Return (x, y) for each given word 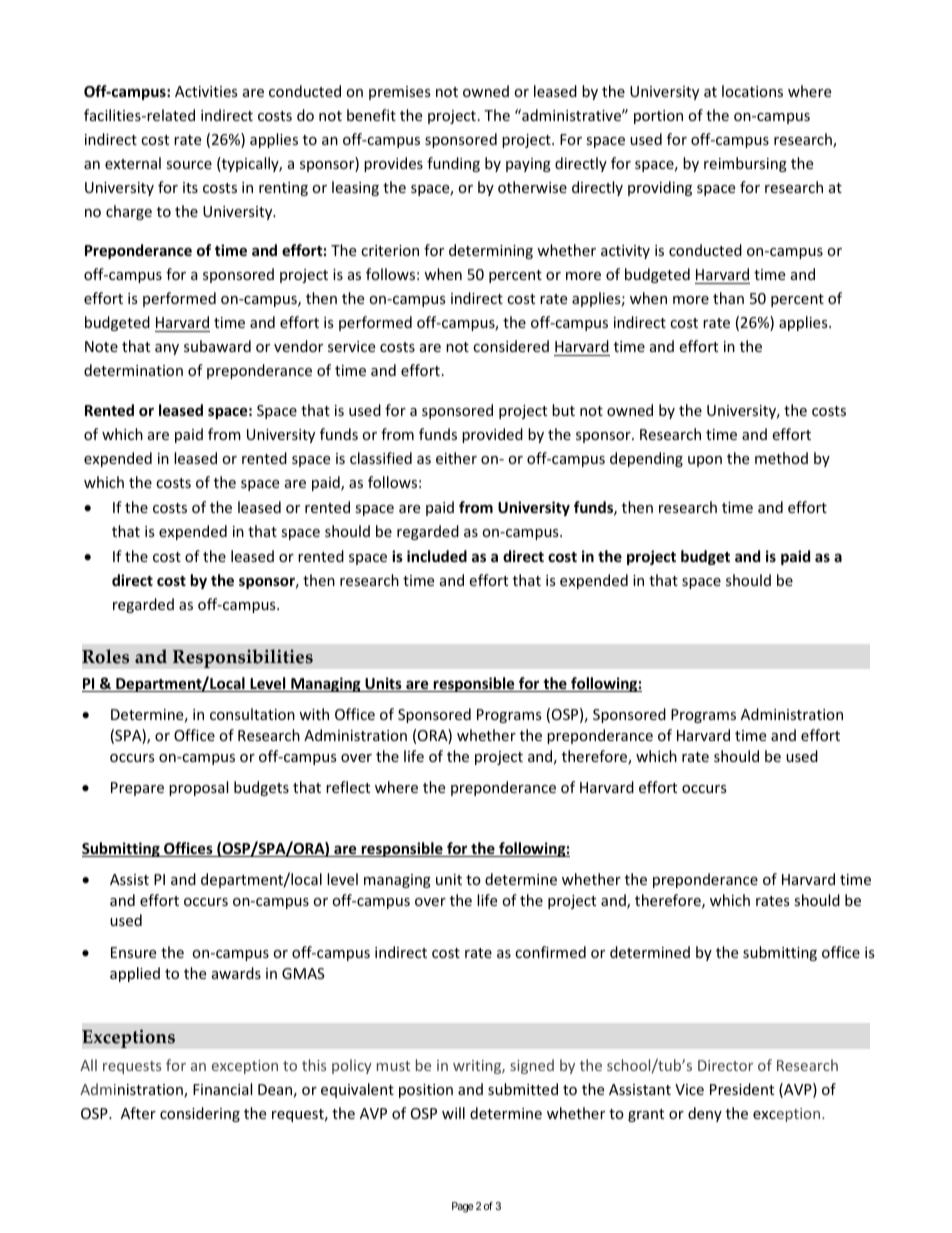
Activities (206, 91)
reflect (348, 787)
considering (200, 1114)
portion (658, 117)
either (456, 458)
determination (133, 370)
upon (705, 461)
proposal (198, 788)
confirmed (550, 952)
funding (453, 164)
